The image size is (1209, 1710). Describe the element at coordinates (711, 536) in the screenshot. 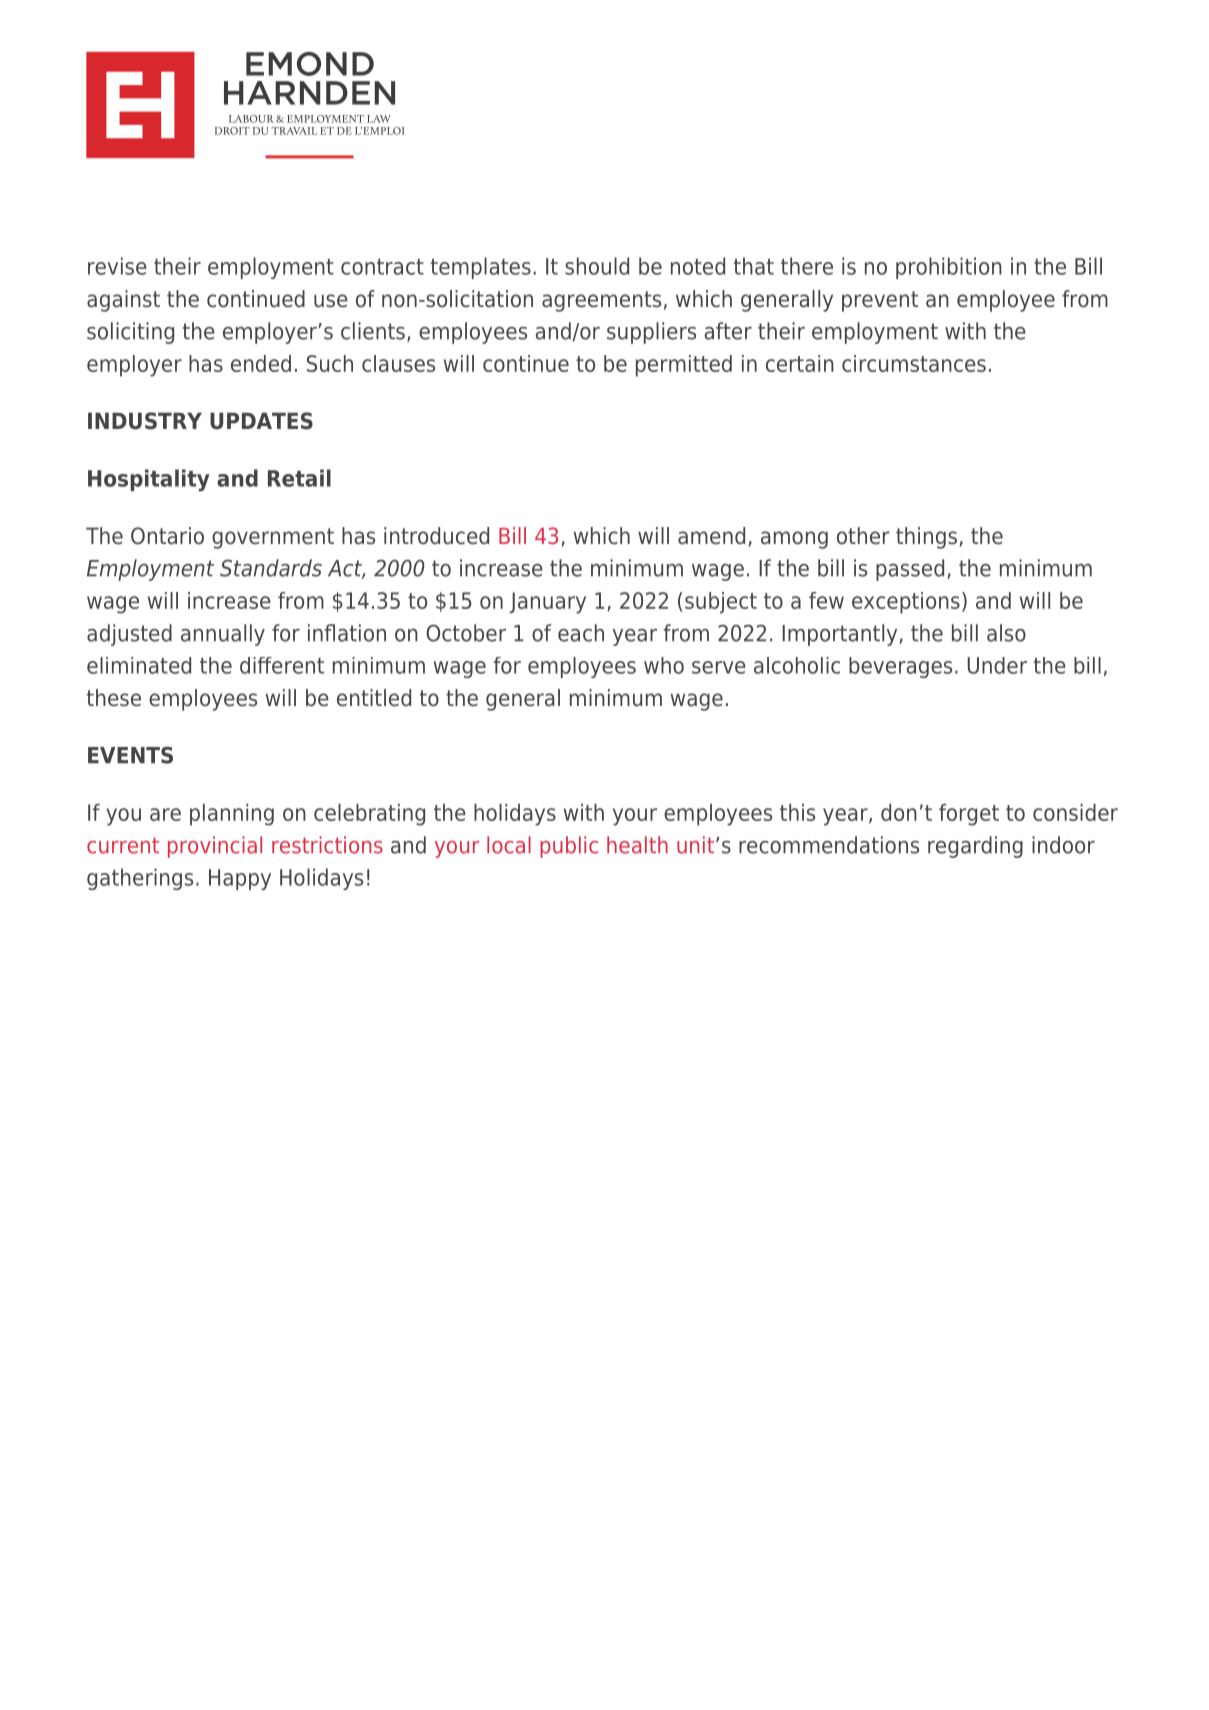

I see `amend` at that location.
